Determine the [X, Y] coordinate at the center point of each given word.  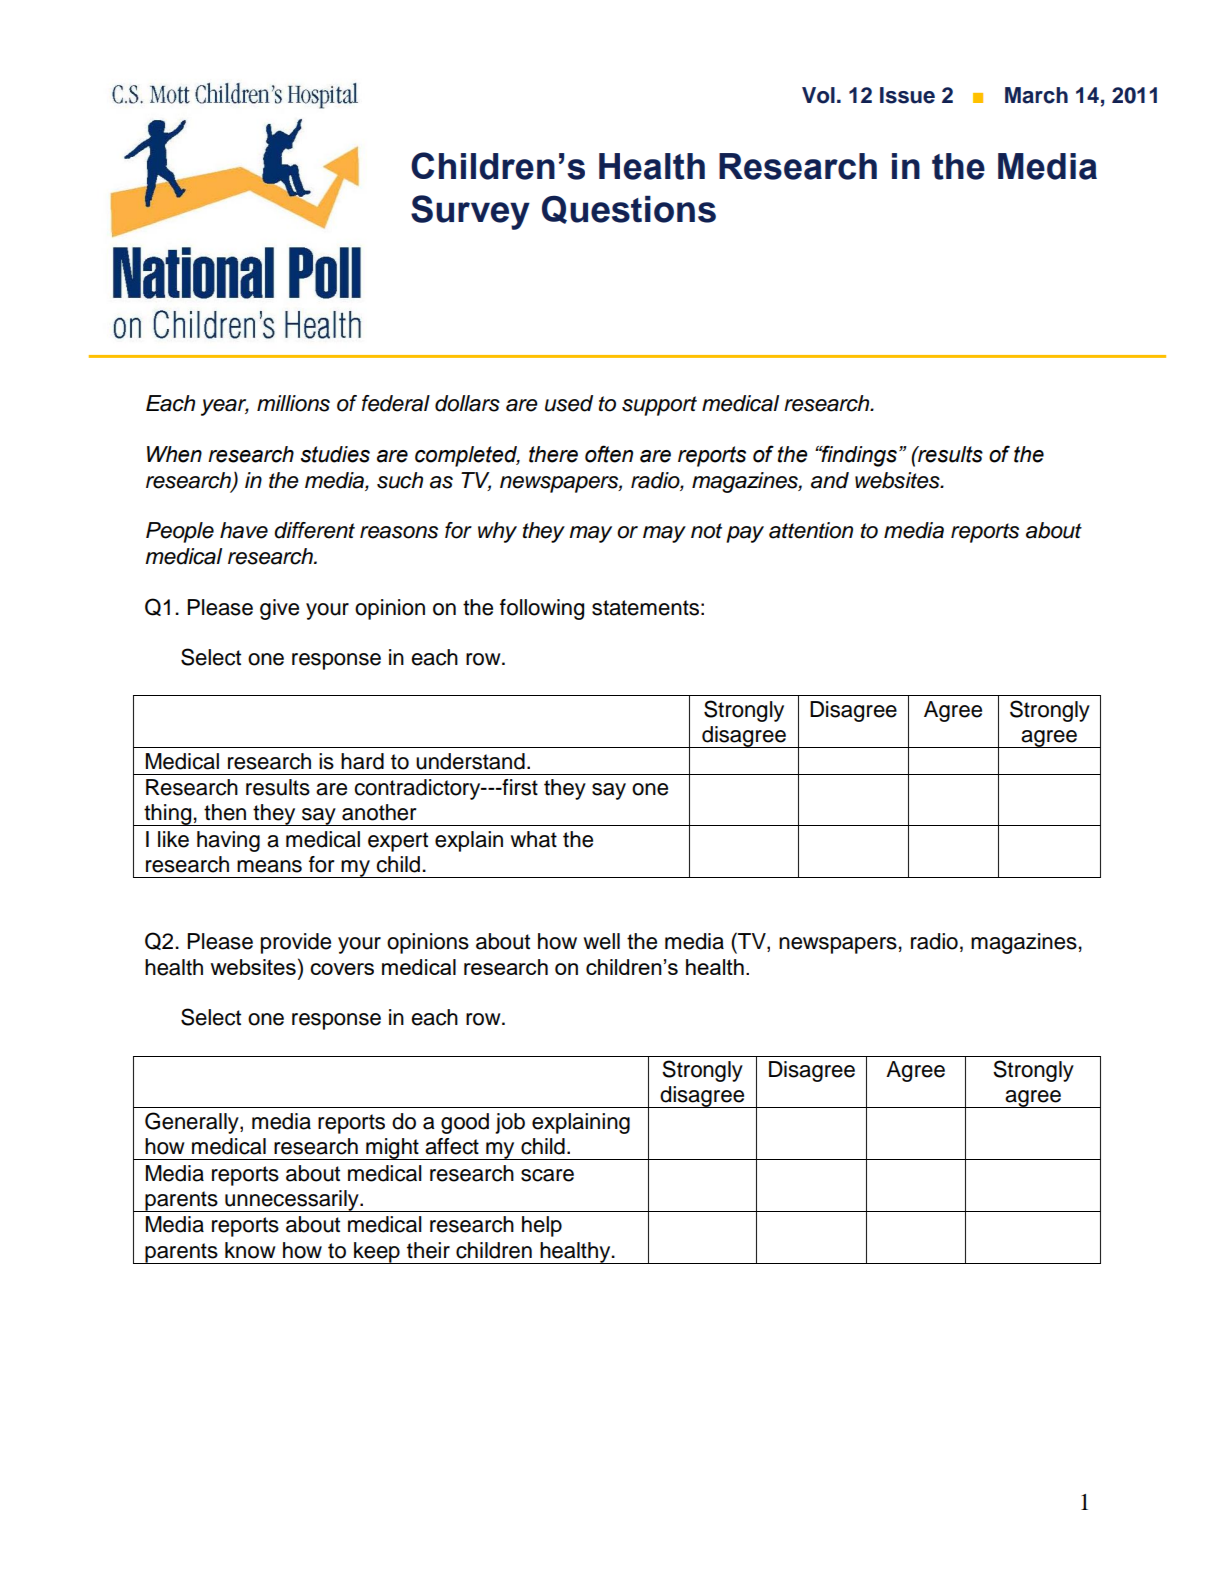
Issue [907, 95]
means [269, 866]
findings [858, 456]
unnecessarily [292, 1201]
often [609, 454]
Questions [629, 209]
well [601, 941]
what [533, 839]
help [542, 1226]
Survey [470, 212]
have [244, 530]
